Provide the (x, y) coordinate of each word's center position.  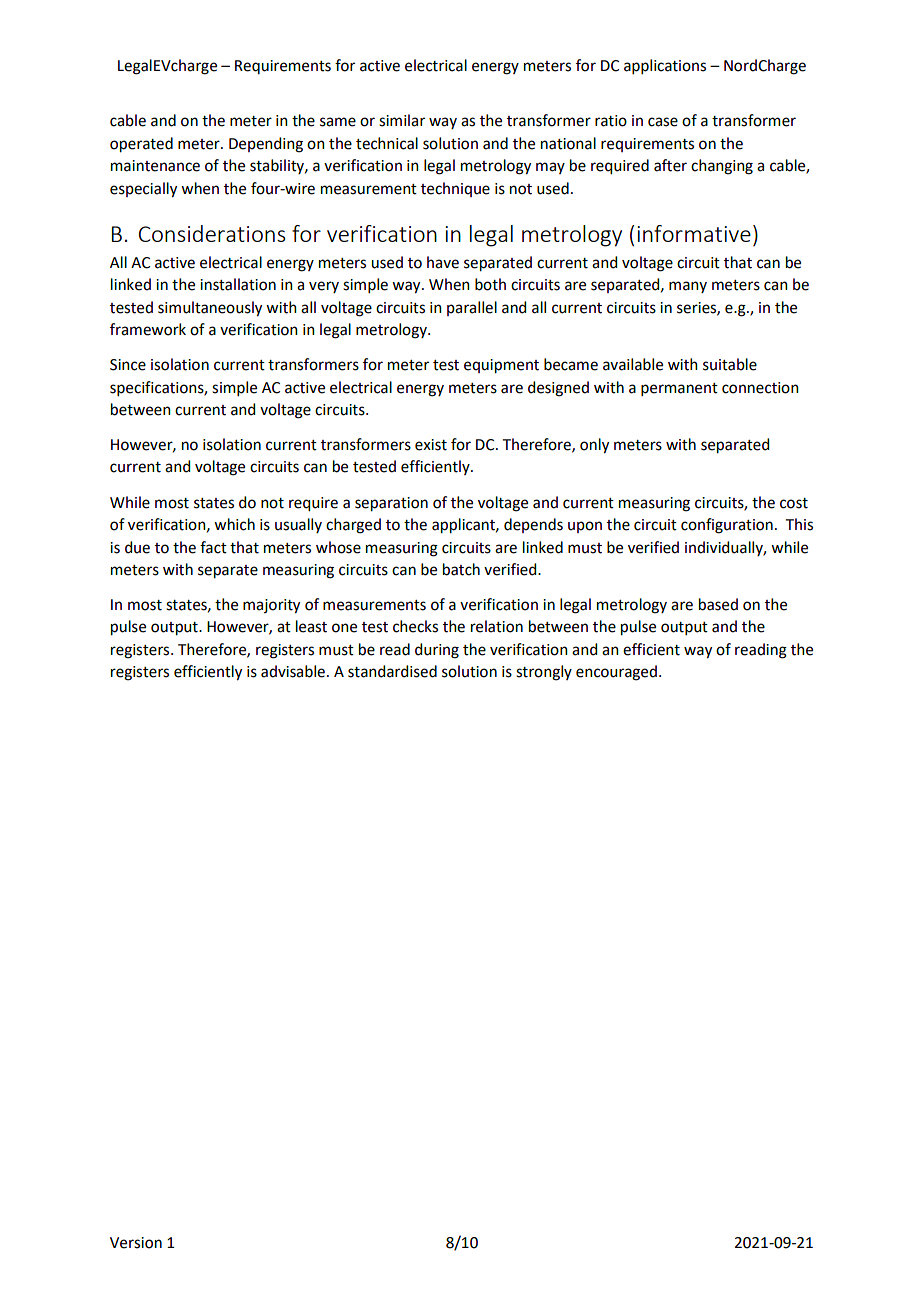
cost (794, 503)
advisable (293, 671)
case (663, 122)
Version (136, 1243)
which (234, 524)
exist (431, 445)
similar (402, 120)
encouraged (616, 673)
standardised (392, 671)
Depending (266, 145)
